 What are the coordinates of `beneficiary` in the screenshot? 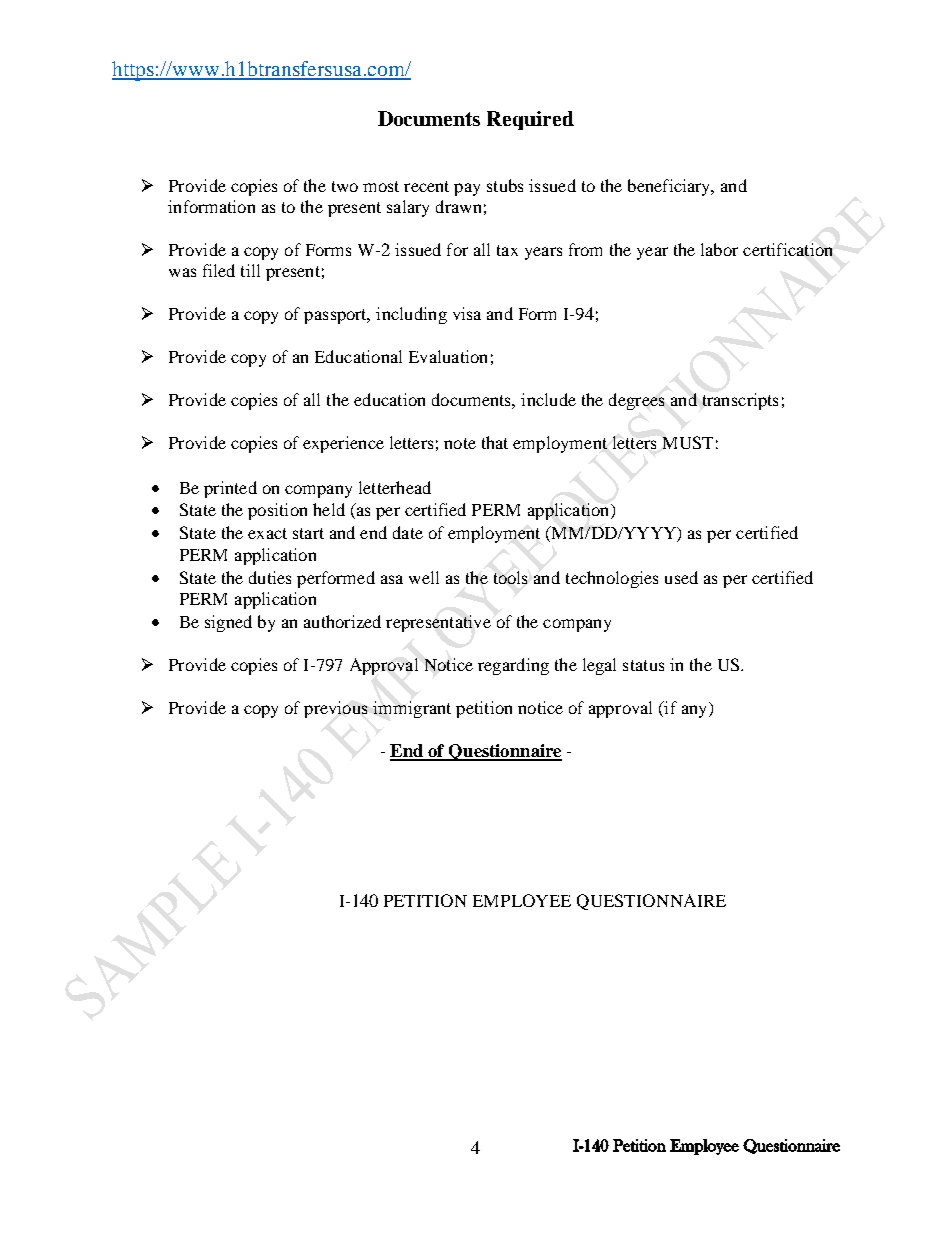 It's located at (670, 187).
